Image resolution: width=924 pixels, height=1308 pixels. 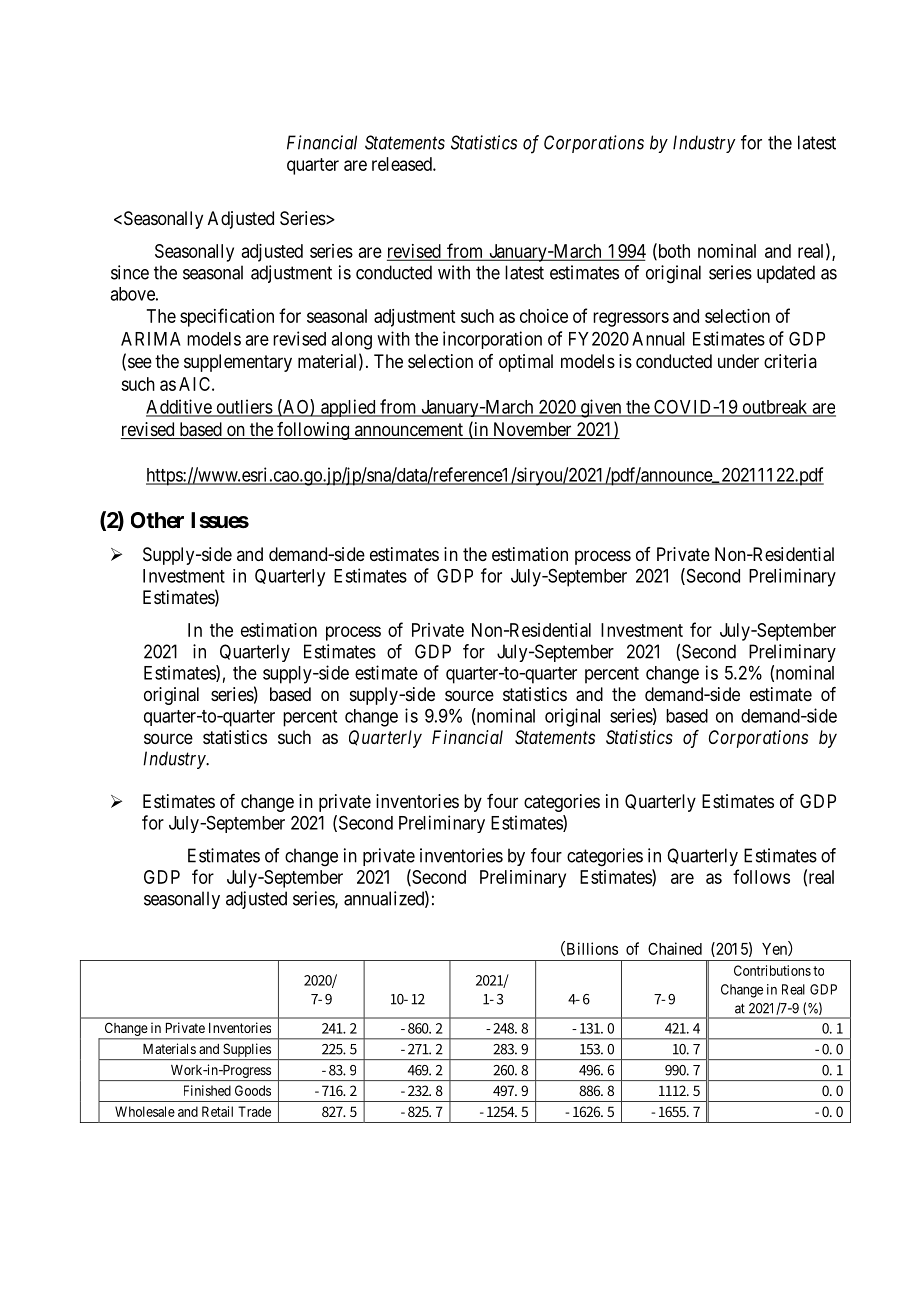 What do you see at coordinates (313, 431) in the document?
I see `following` at bounding box center [313, 431].
